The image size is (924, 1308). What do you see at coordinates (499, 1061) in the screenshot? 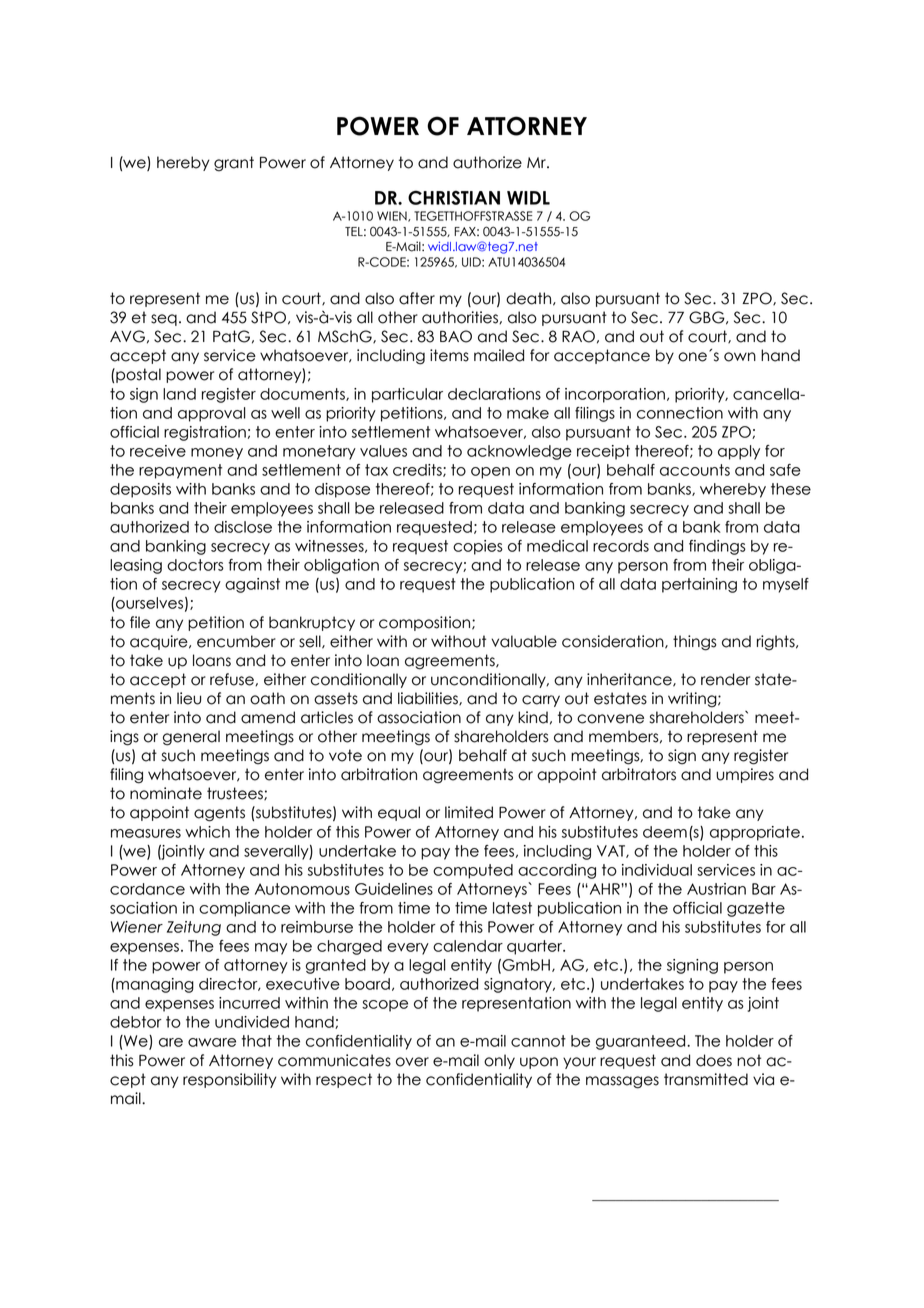
I see `only` at bounding box center [499, 1061].
